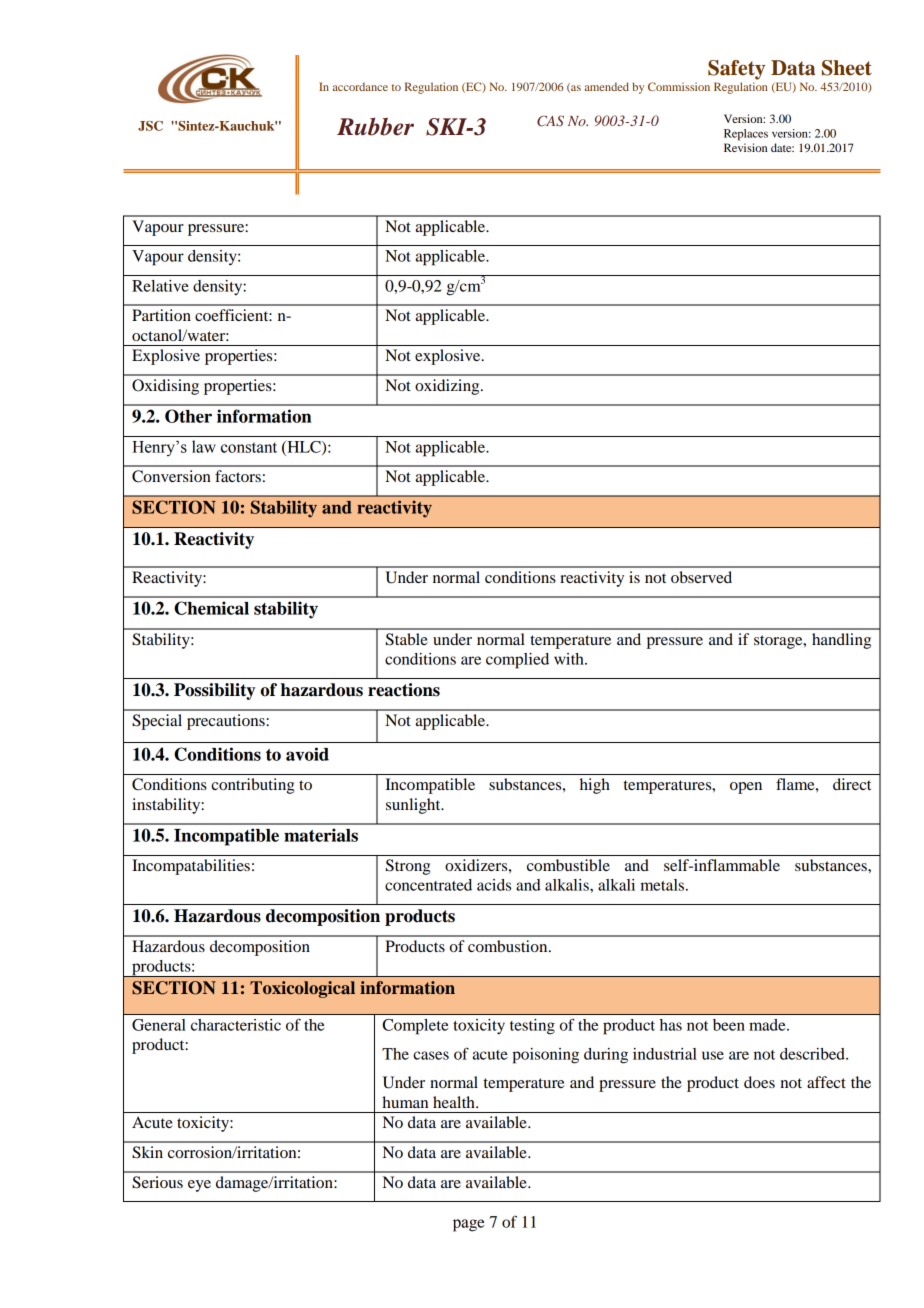 This screenshot has height=1308, width=924. Describe the element at coordinates (607, 86) in the screenshot. I see `amended` at that location.
